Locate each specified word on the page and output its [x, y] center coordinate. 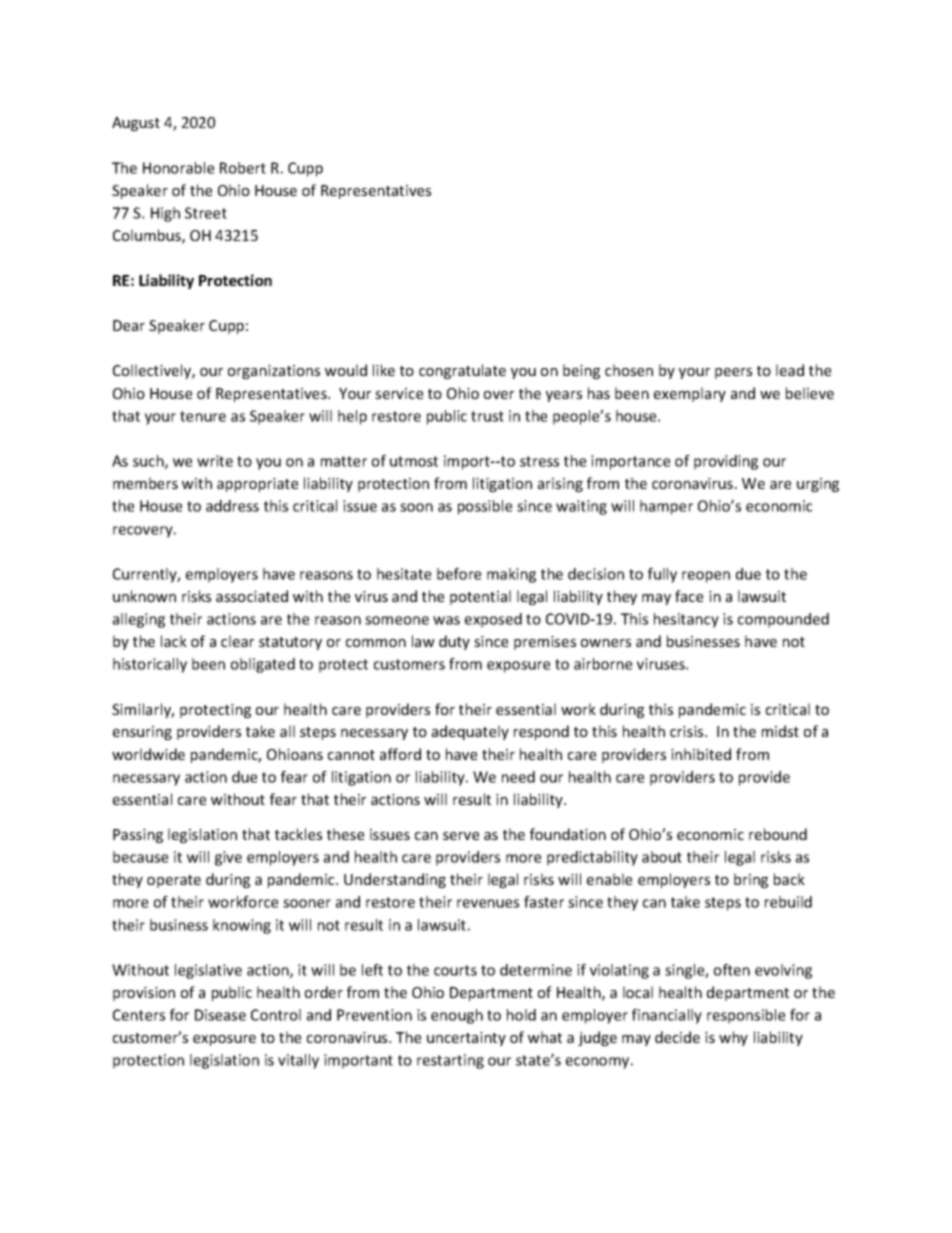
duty [454, 642]
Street [206, 213]
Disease [220, 1015]
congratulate [462, 371]
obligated [263, 665]
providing [726, 462]
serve [461, 836]
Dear [129, 325]
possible [485, 507]
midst [780, 731]
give [228, 858]
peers [733, 373]
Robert [243, 168]
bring [751, 880]
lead [790, 370]
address [232, 506]
